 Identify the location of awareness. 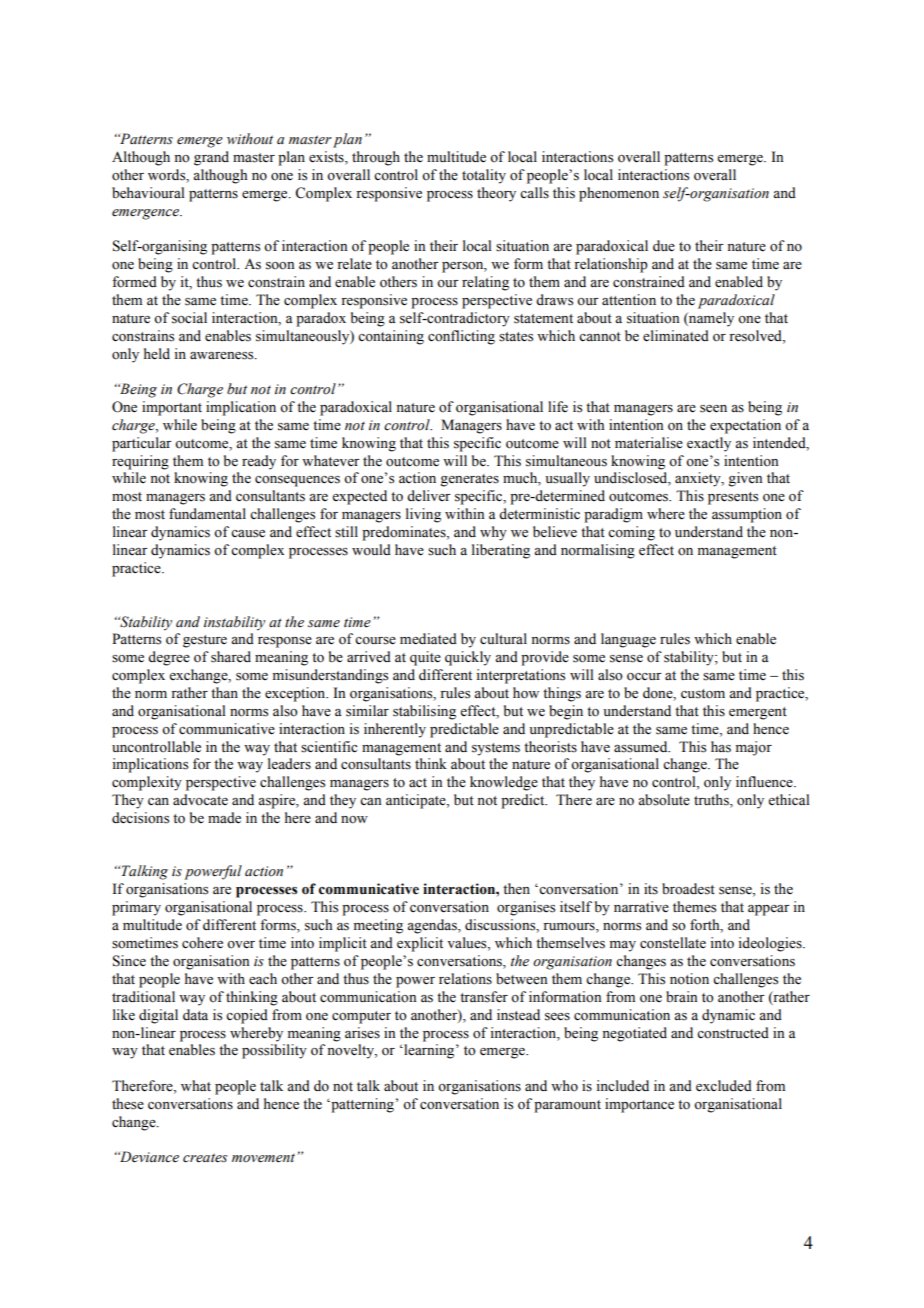
(223, 356).
